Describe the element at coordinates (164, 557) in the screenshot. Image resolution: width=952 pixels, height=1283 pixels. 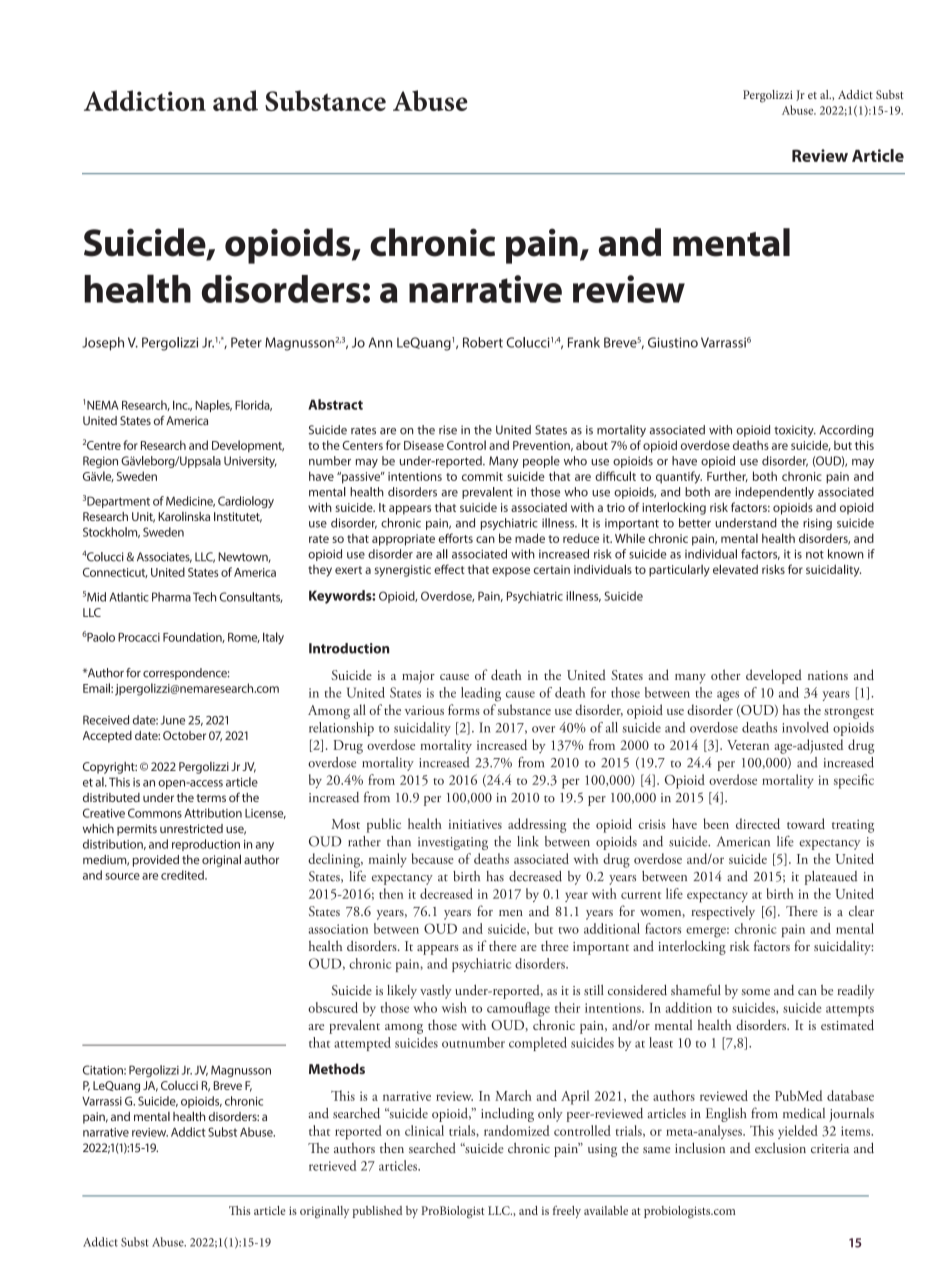
I see `Associates` at that location.
